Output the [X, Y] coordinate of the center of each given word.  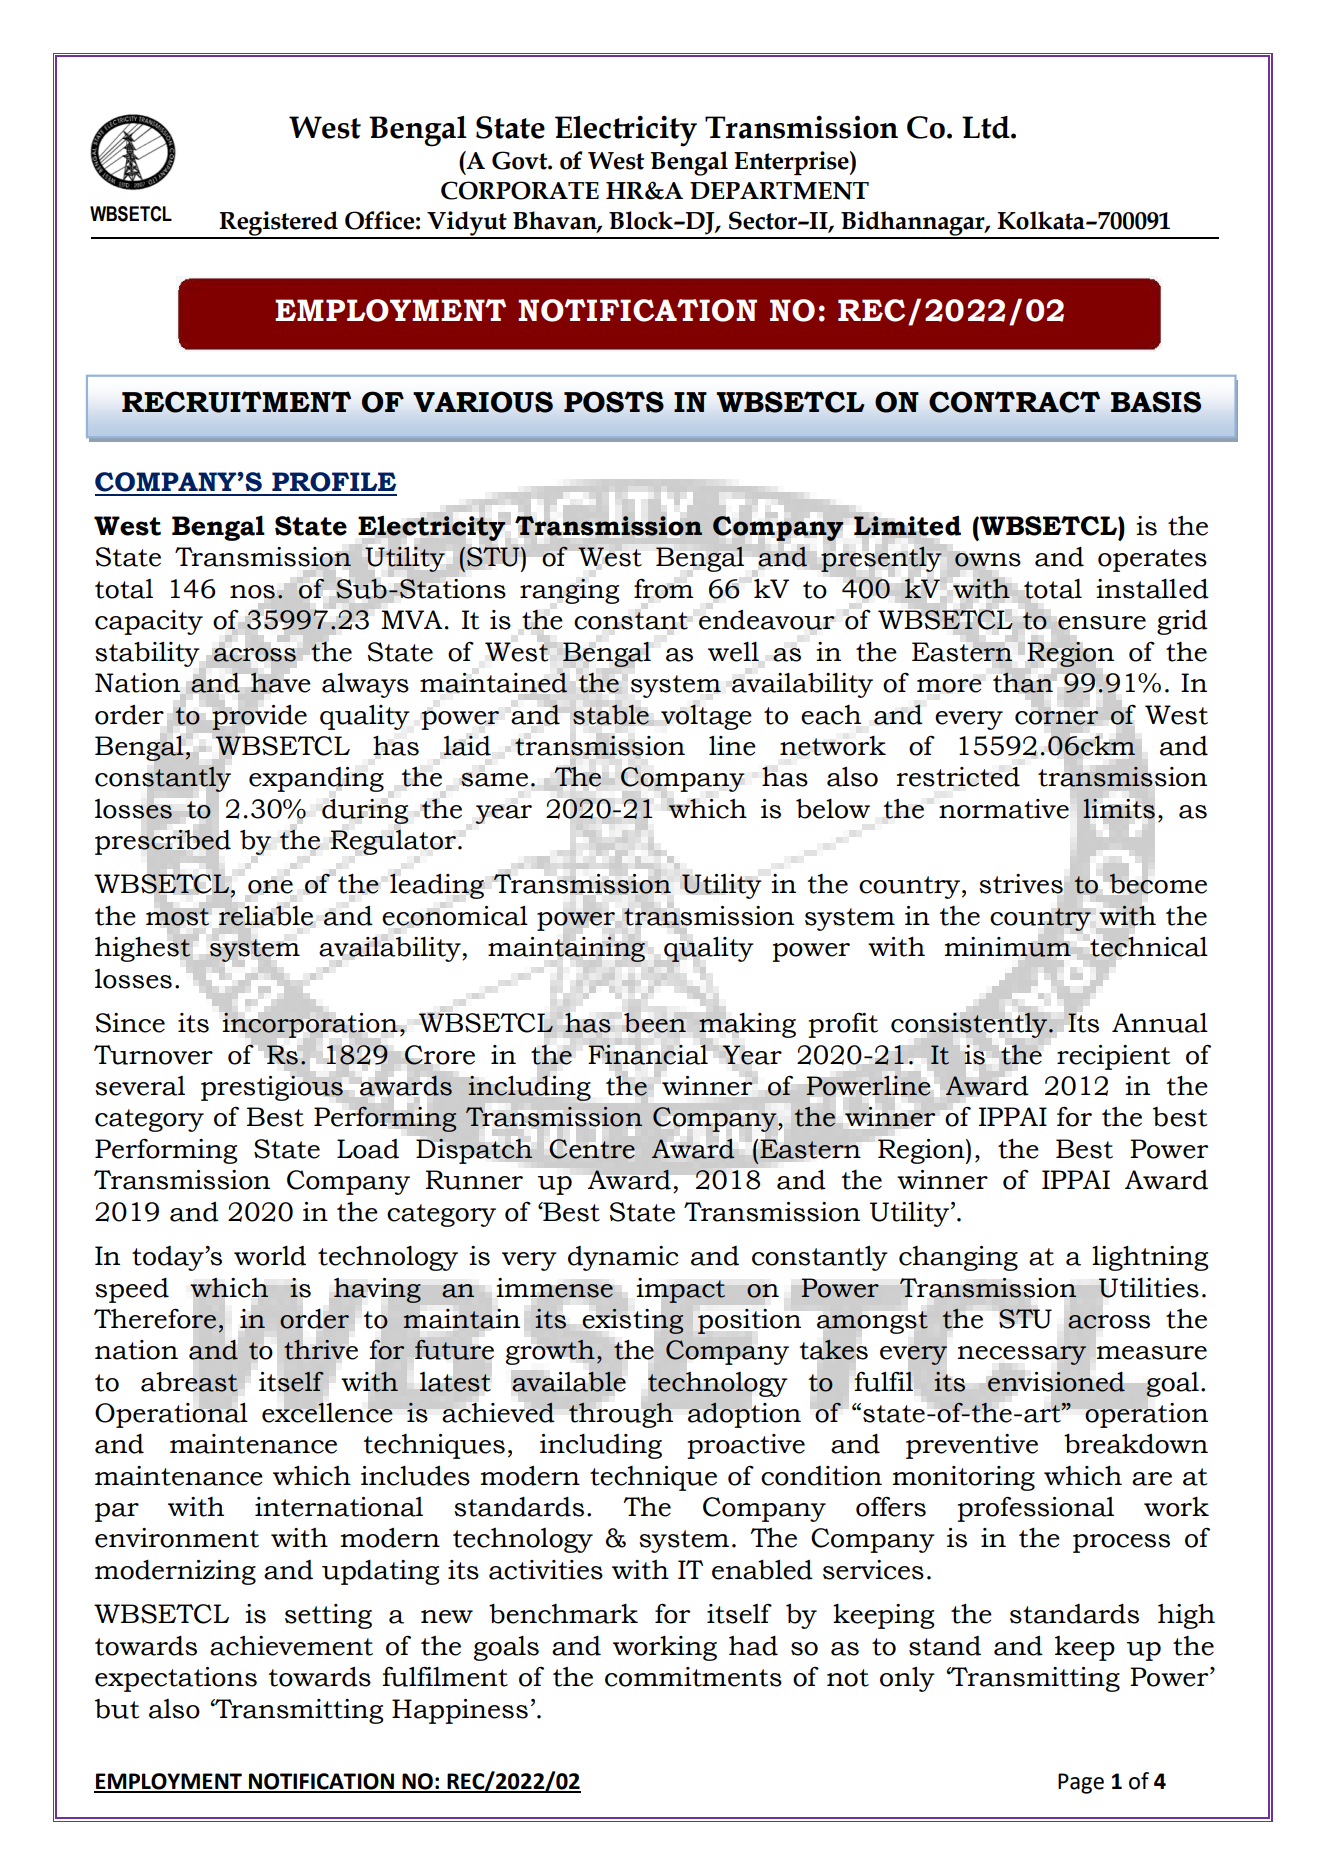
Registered [279, 224]
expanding [316, 779]
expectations [176, 1679]
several [140, 1086]
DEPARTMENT [779, 191]
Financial [648, 1054]
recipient [1114, 1057]
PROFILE [334, 482]
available [569, 1382]
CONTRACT [1014, 402]
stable [611, 714]
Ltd [987, 127]
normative [1004, 809]
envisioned [1056, 1382]
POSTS [614, 402]
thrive [321, 1350]
